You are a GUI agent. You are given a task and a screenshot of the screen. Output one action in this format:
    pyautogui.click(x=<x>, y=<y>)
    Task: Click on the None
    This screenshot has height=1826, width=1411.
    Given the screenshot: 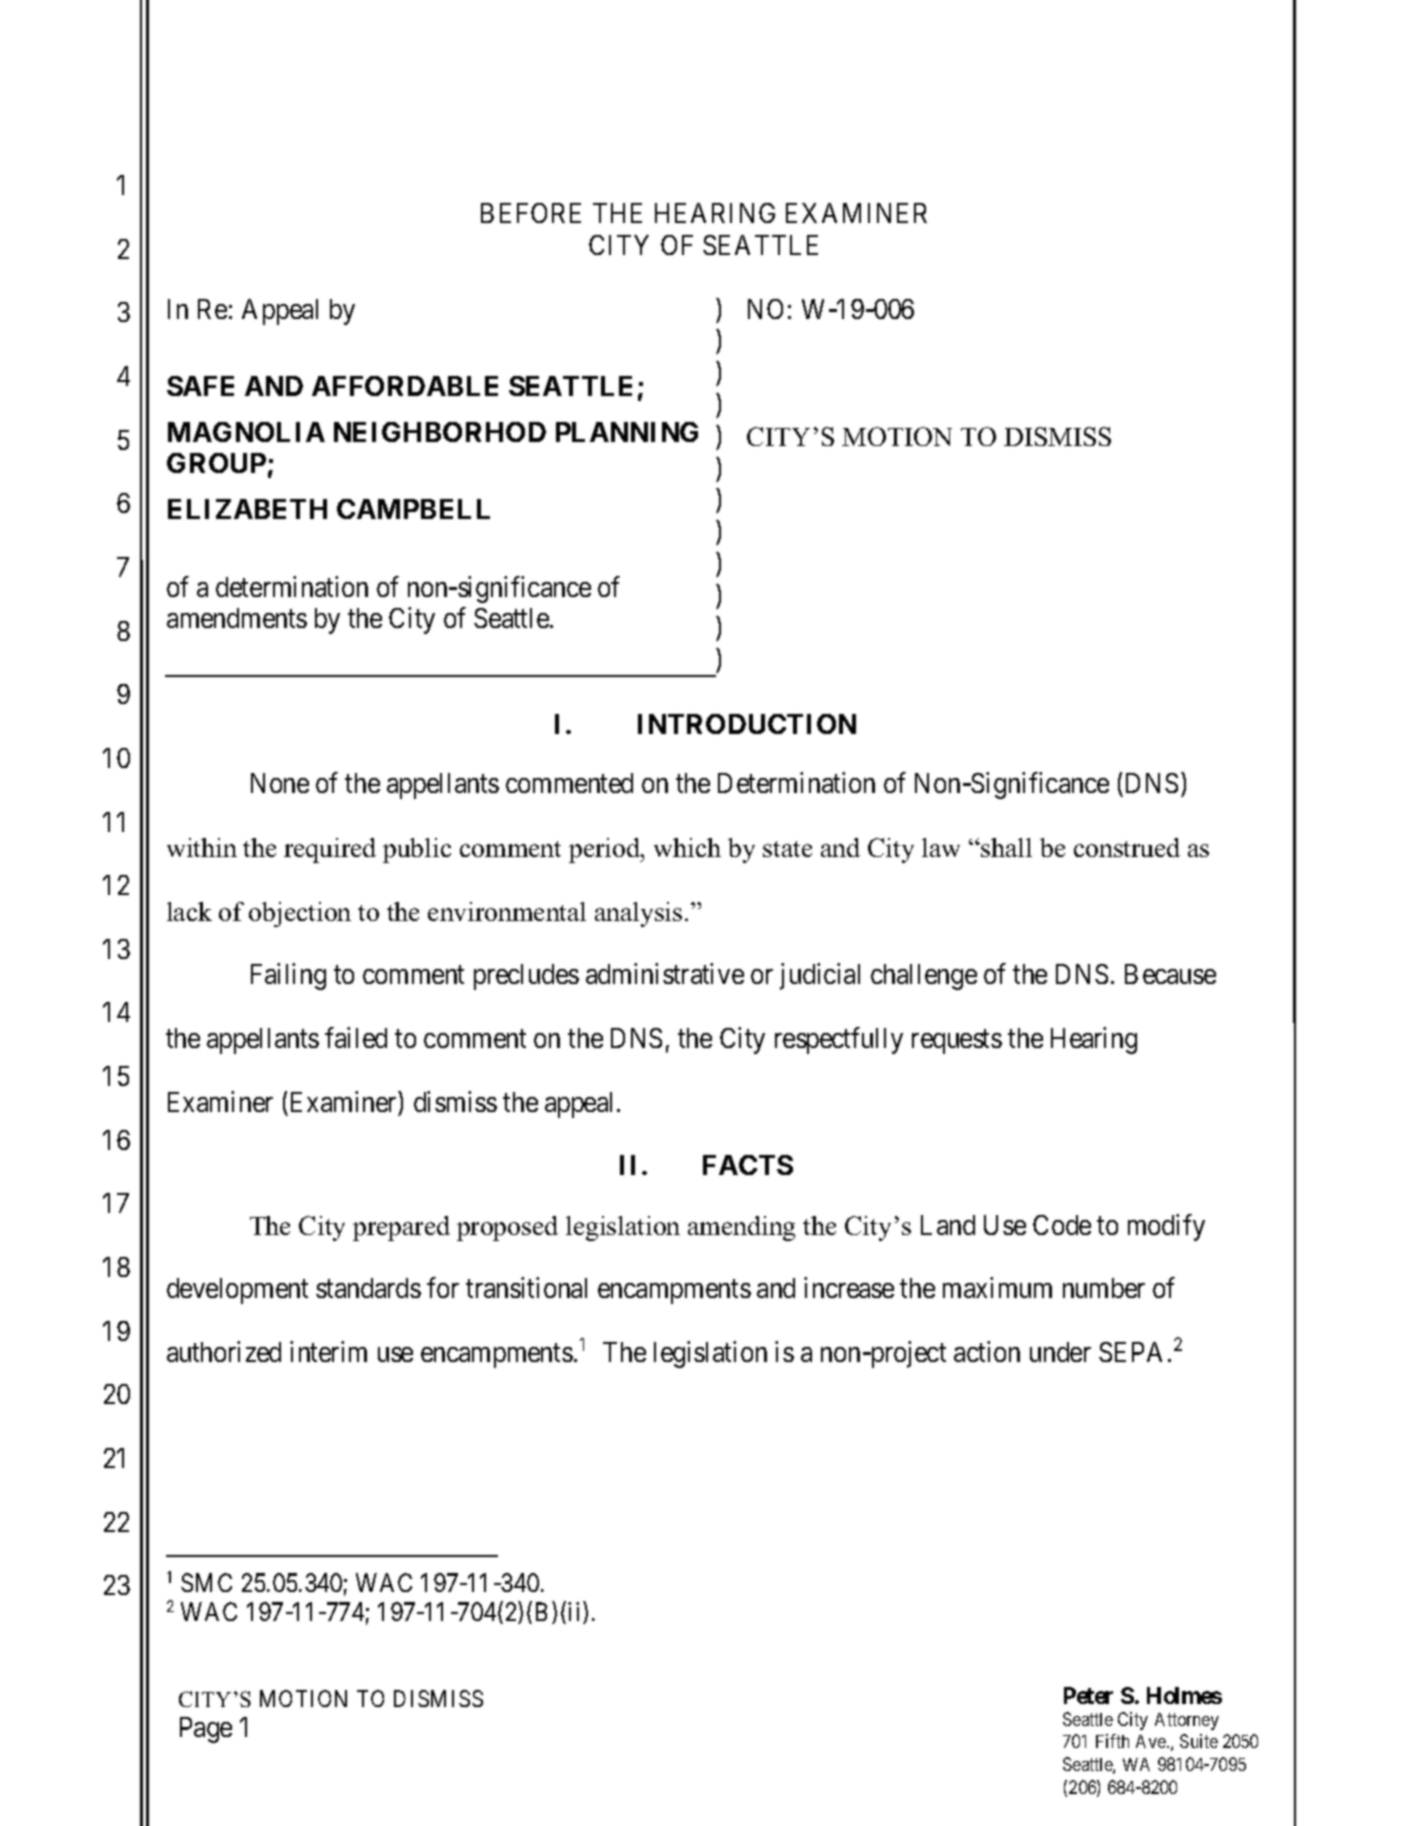 What is the action you would take?
    pyautogui.click(x=280, y=783)
